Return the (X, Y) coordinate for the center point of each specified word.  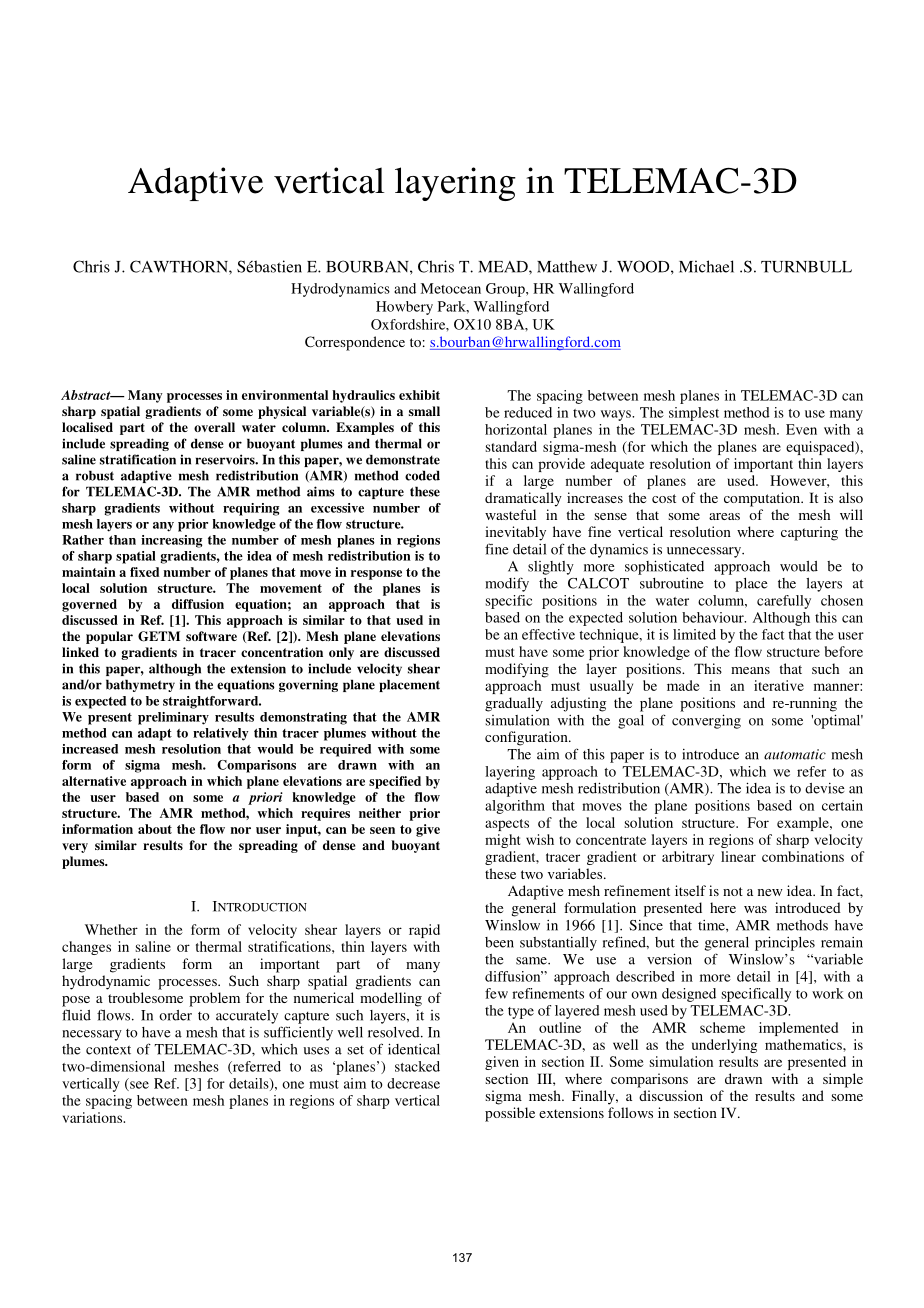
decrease (413, 1083)
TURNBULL (806, 267)
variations (93, 1117)
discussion (671, 1095)
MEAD (504, 267)
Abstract (87, 395)
